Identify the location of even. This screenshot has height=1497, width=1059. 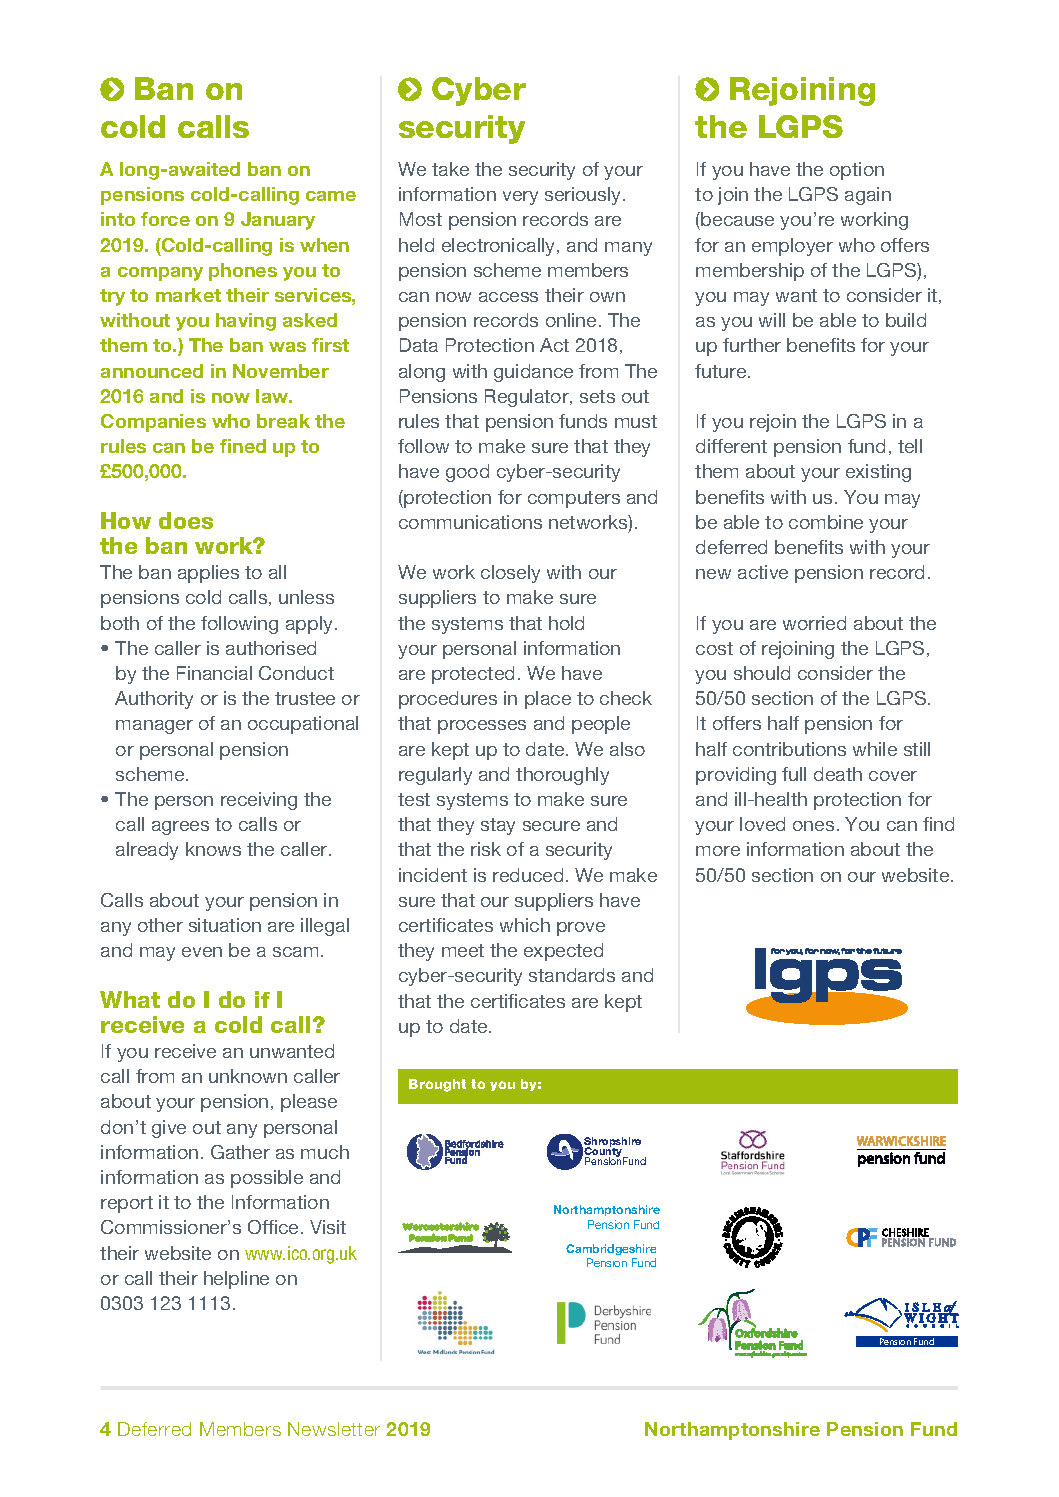
(202, 952).
